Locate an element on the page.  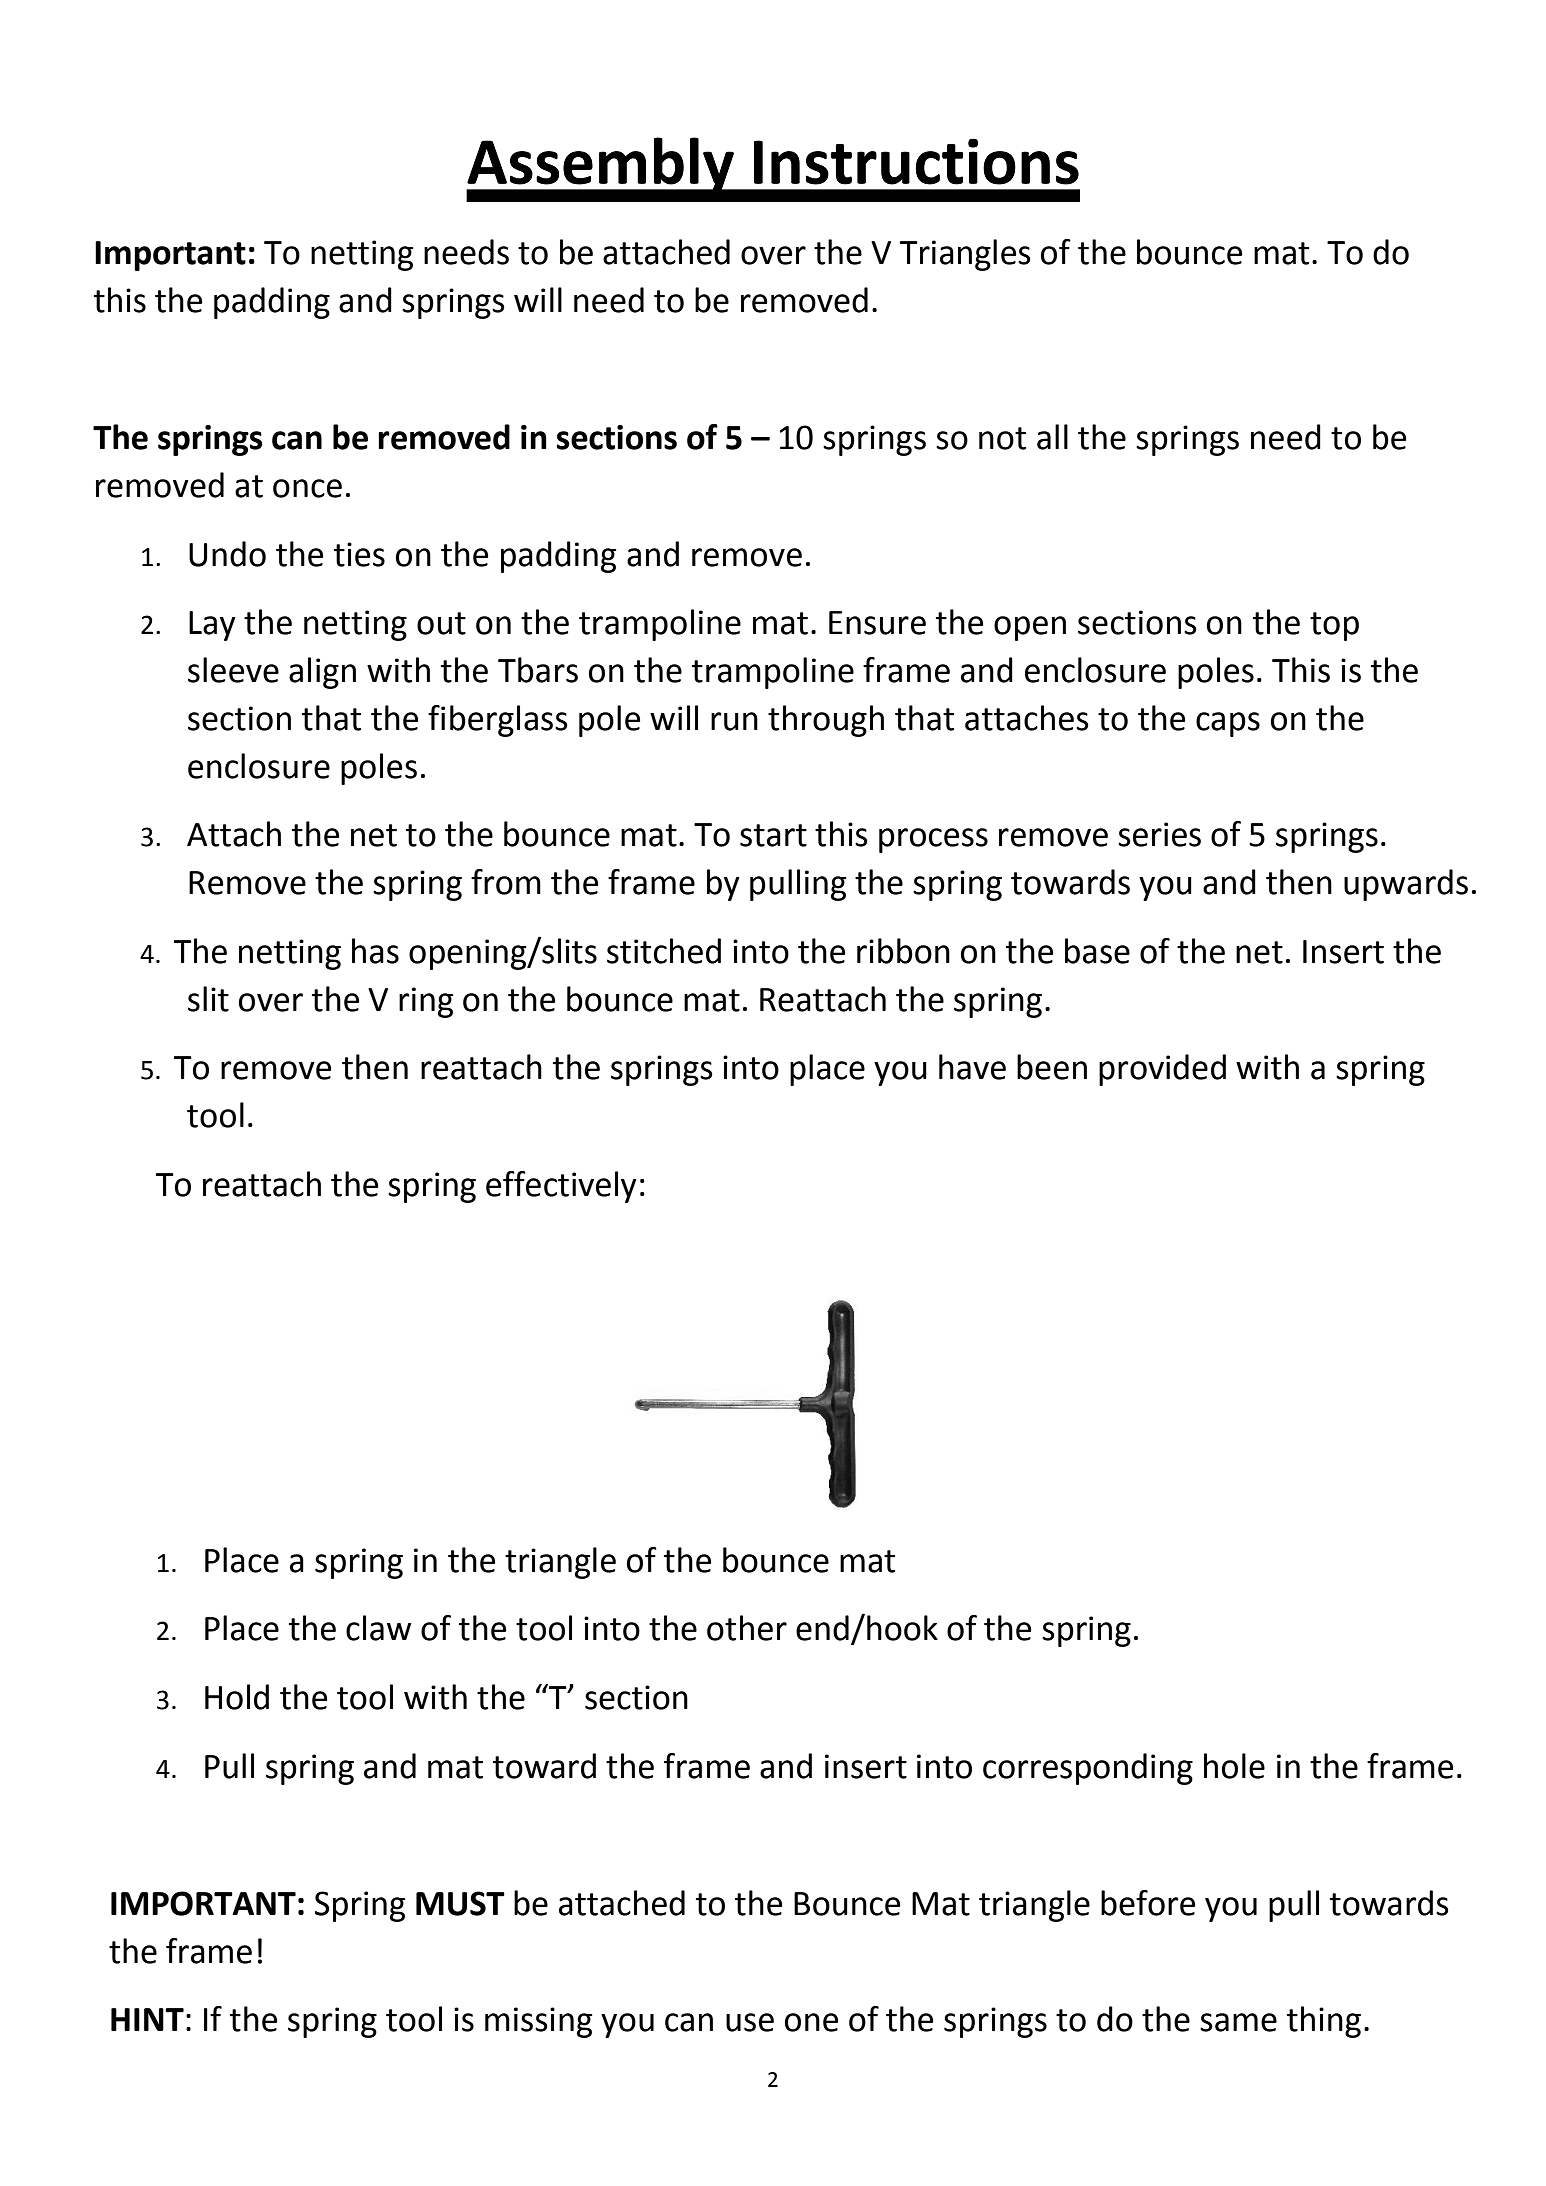
once is located at coordinates (307, 488).
